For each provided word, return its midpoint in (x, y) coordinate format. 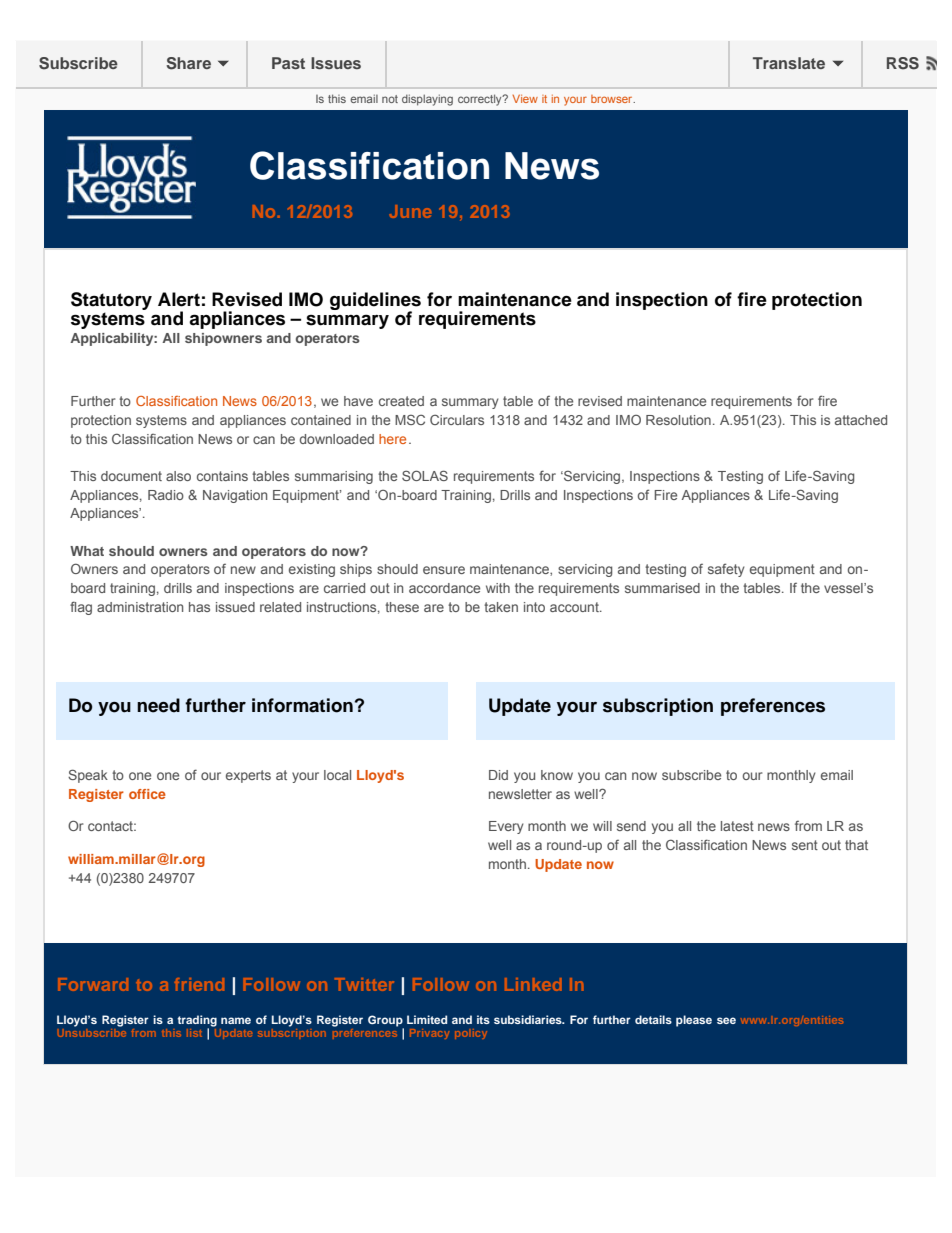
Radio (166, 495)
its (483, 1019)
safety (726, 570)
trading (197, 1022)
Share (188, 63)
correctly (481, 100)
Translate (789, 63)
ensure (444, 570)
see (726, 1020)
